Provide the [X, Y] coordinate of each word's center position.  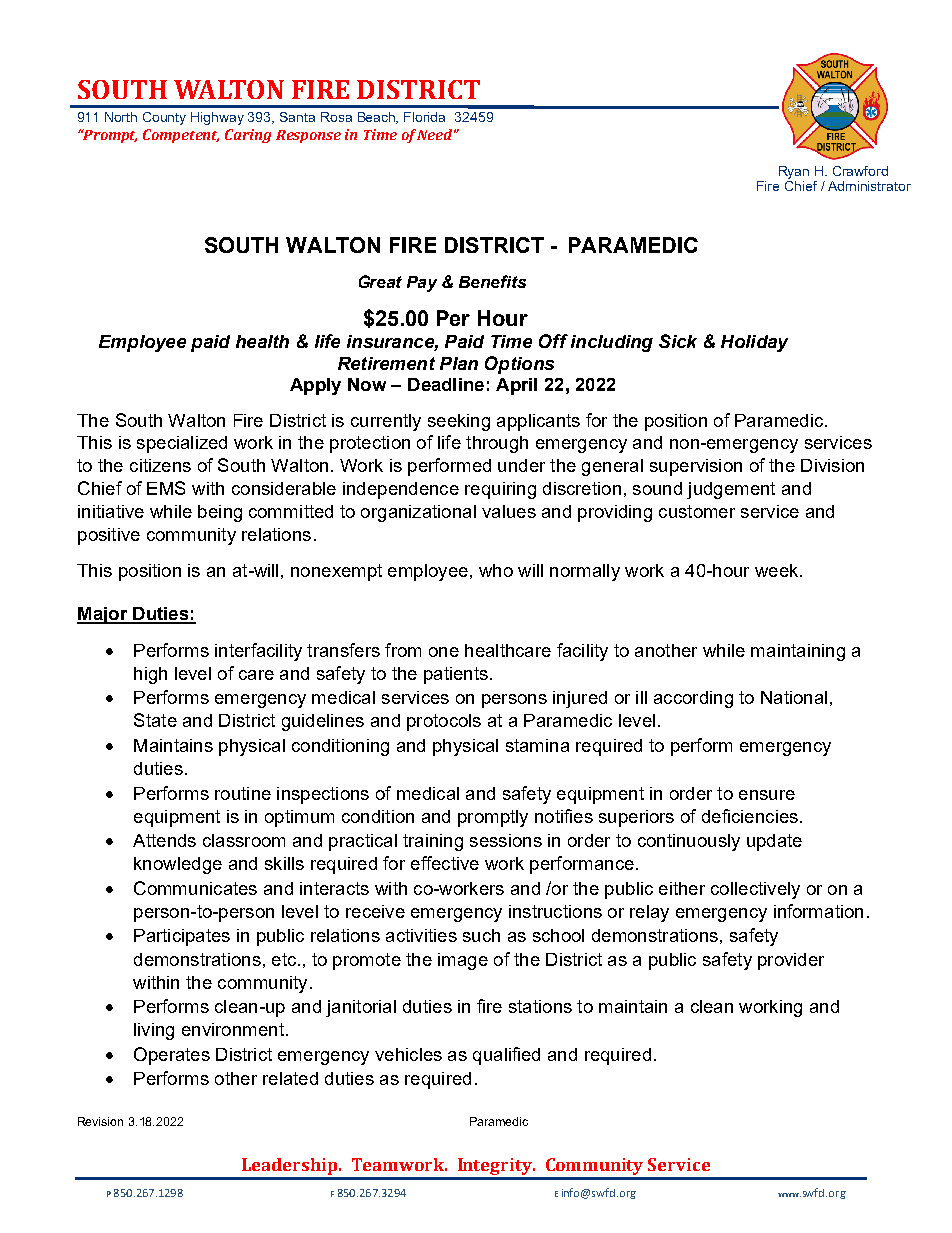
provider [791, 961]
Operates [172, 1056]
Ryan [794, 174]
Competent [181, 136]
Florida [424, 117]
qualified [506, 1056]
